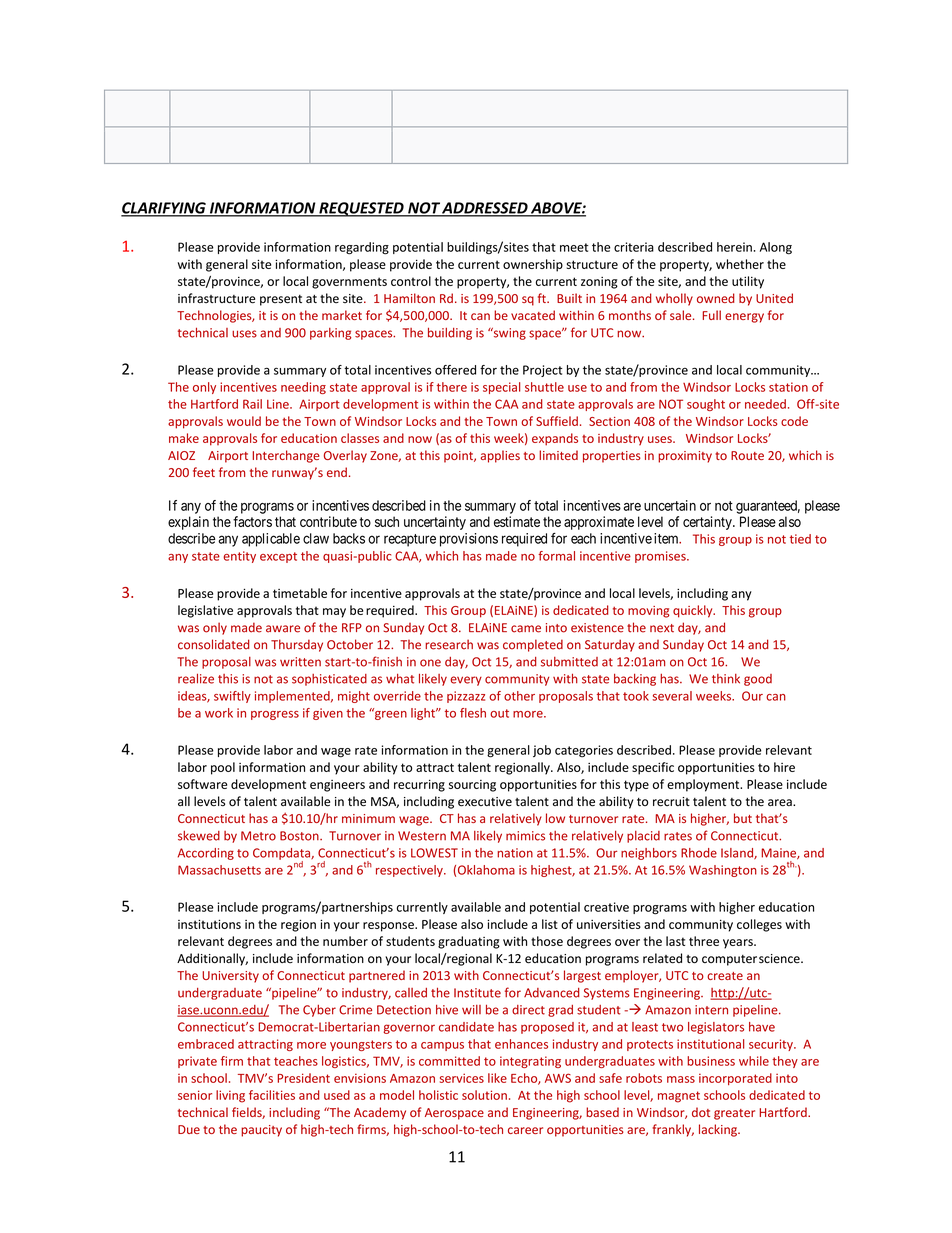  What do you see at coordinates (667, 538) in the screenshot?
I see `item` at bounding box center [667, 538].
